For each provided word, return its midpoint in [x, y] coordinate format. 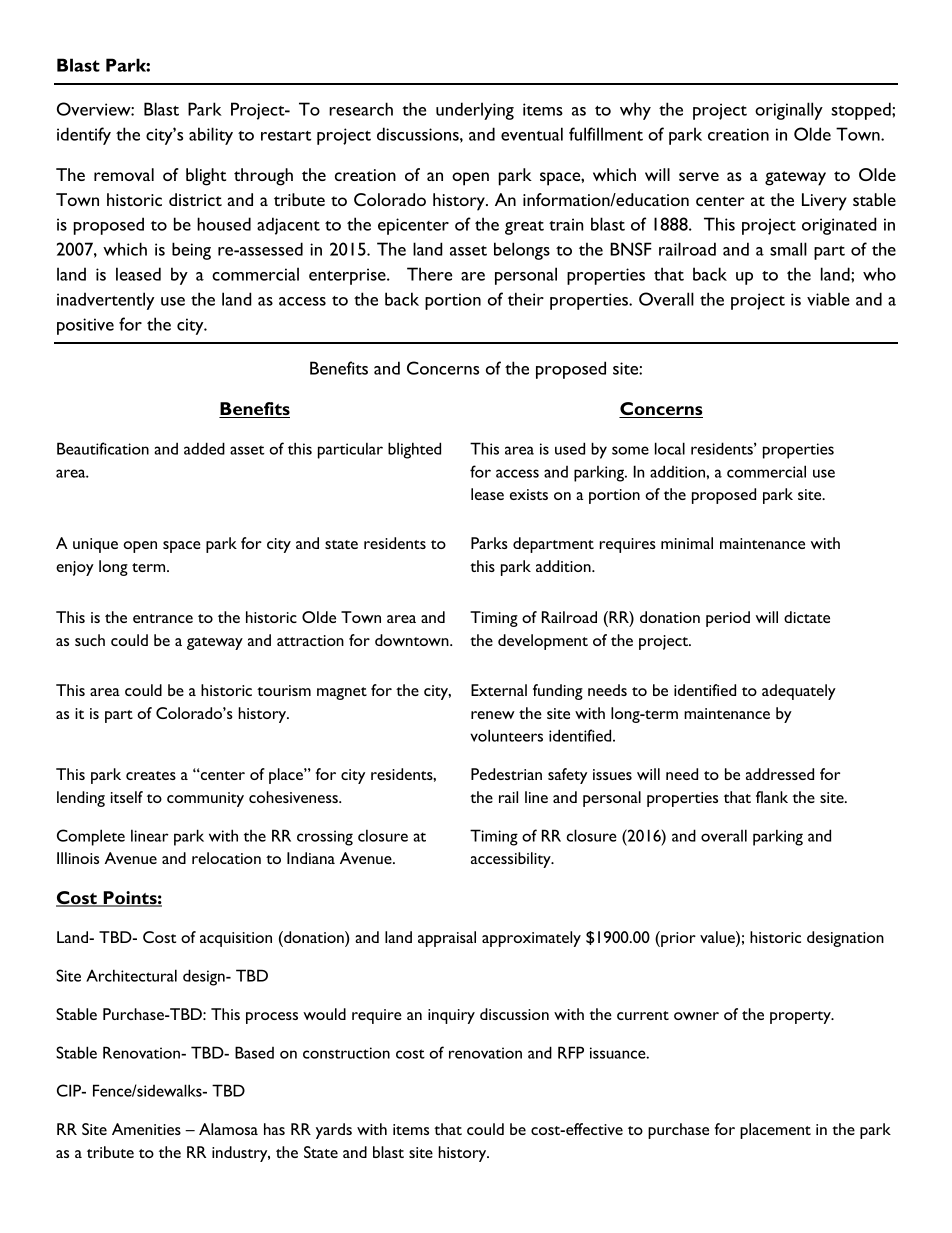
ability [211, 136]
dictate [807, 617]
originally [789, 111]
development [543, 642]
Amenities [146, 1129]
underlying [475, 111]
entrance [163, 618]
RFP [571, 1052]
